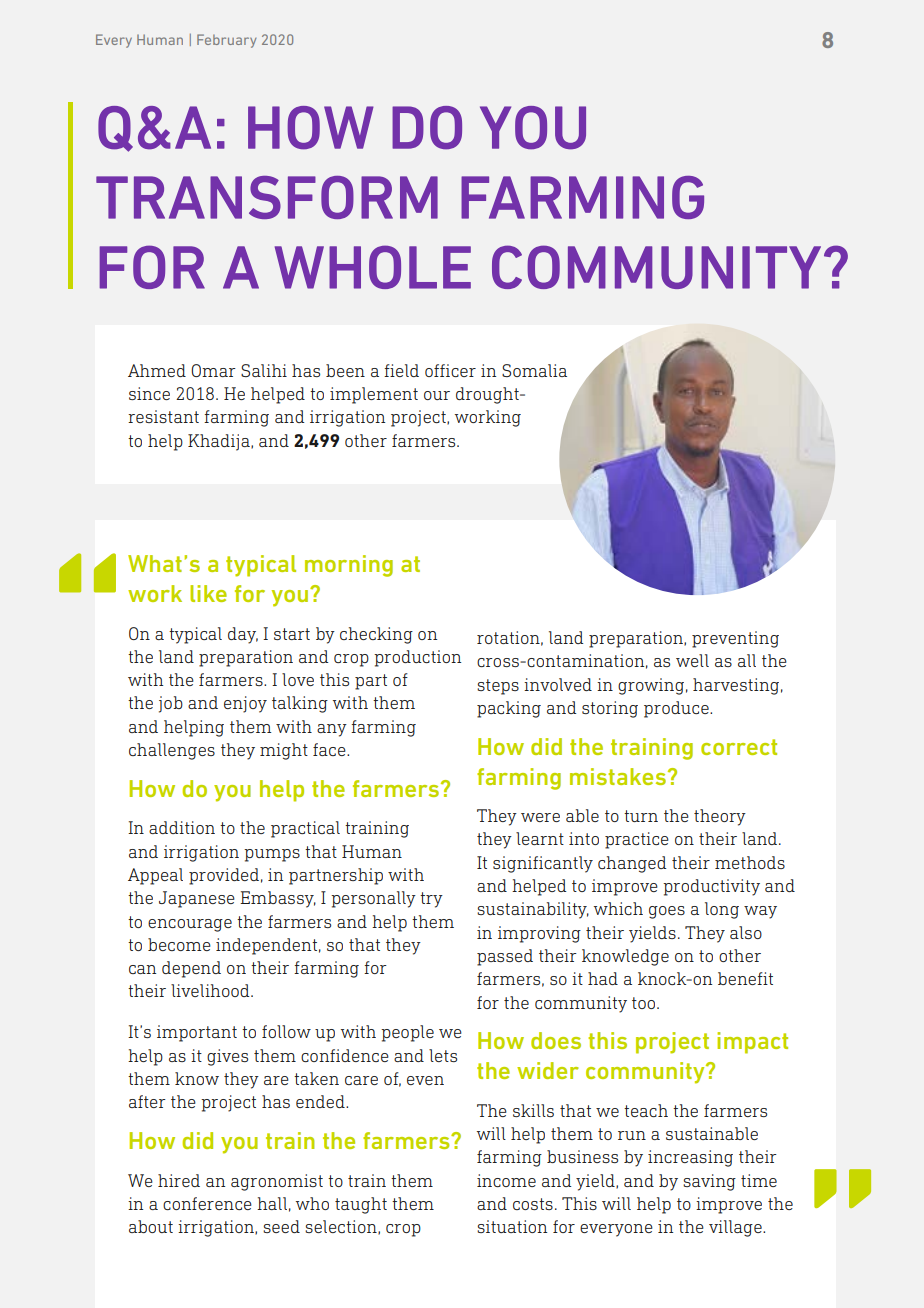  Describe the element at coordinates (373, 267) in the screenshot. I see `WHOLE` at that location.
